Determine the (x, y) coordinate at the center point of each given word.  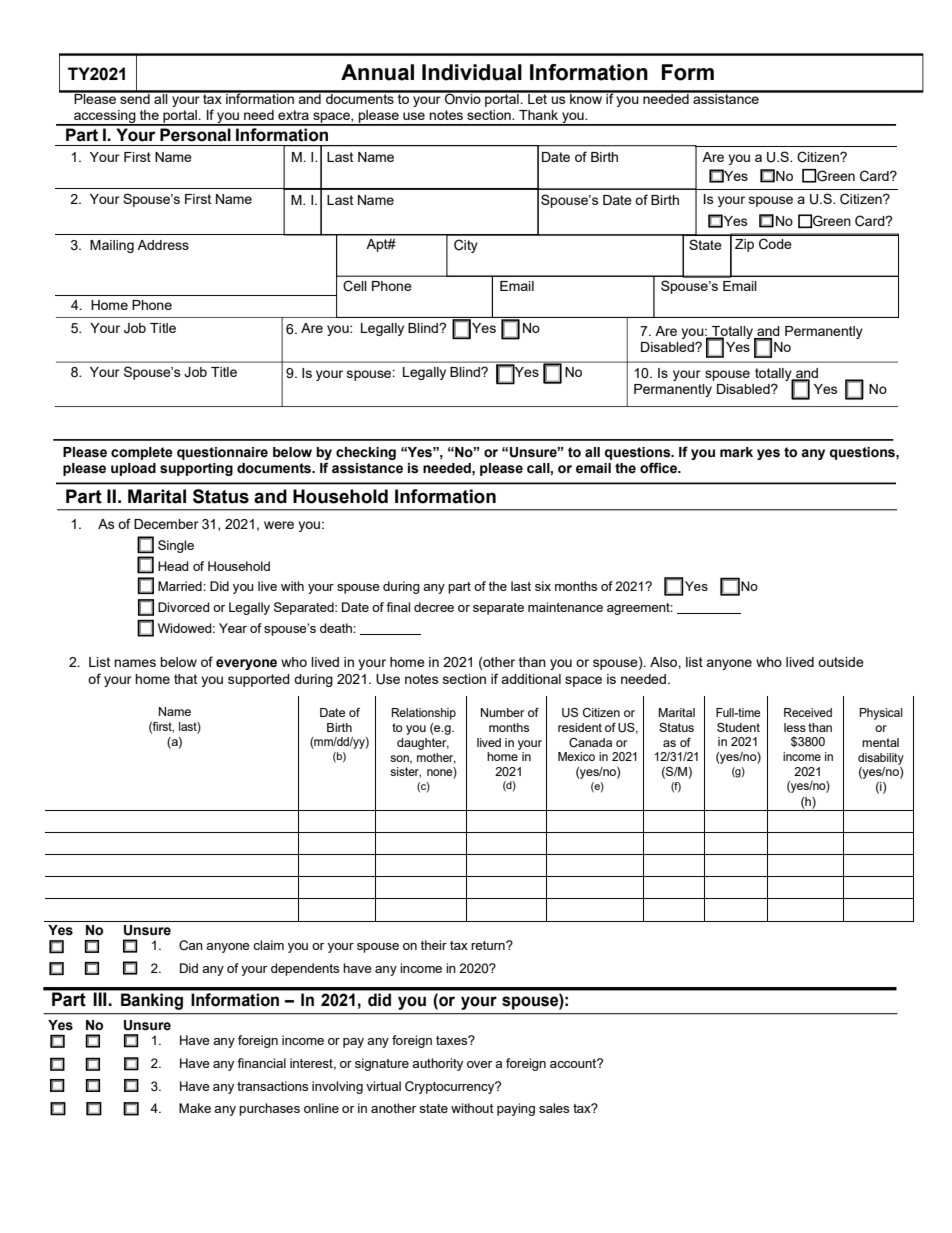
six (543, 586)
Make (195, 1108)
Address (163, 245)
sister (405, 772)
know (586, 97)
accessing (105, 118)
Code (775, 244)
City (466, 246)
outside (841, 662)
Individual (472, 72)
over (480, 1064)
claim (268, 945)
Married (181, 586)
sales (554, 1108)
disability (881, 759)
